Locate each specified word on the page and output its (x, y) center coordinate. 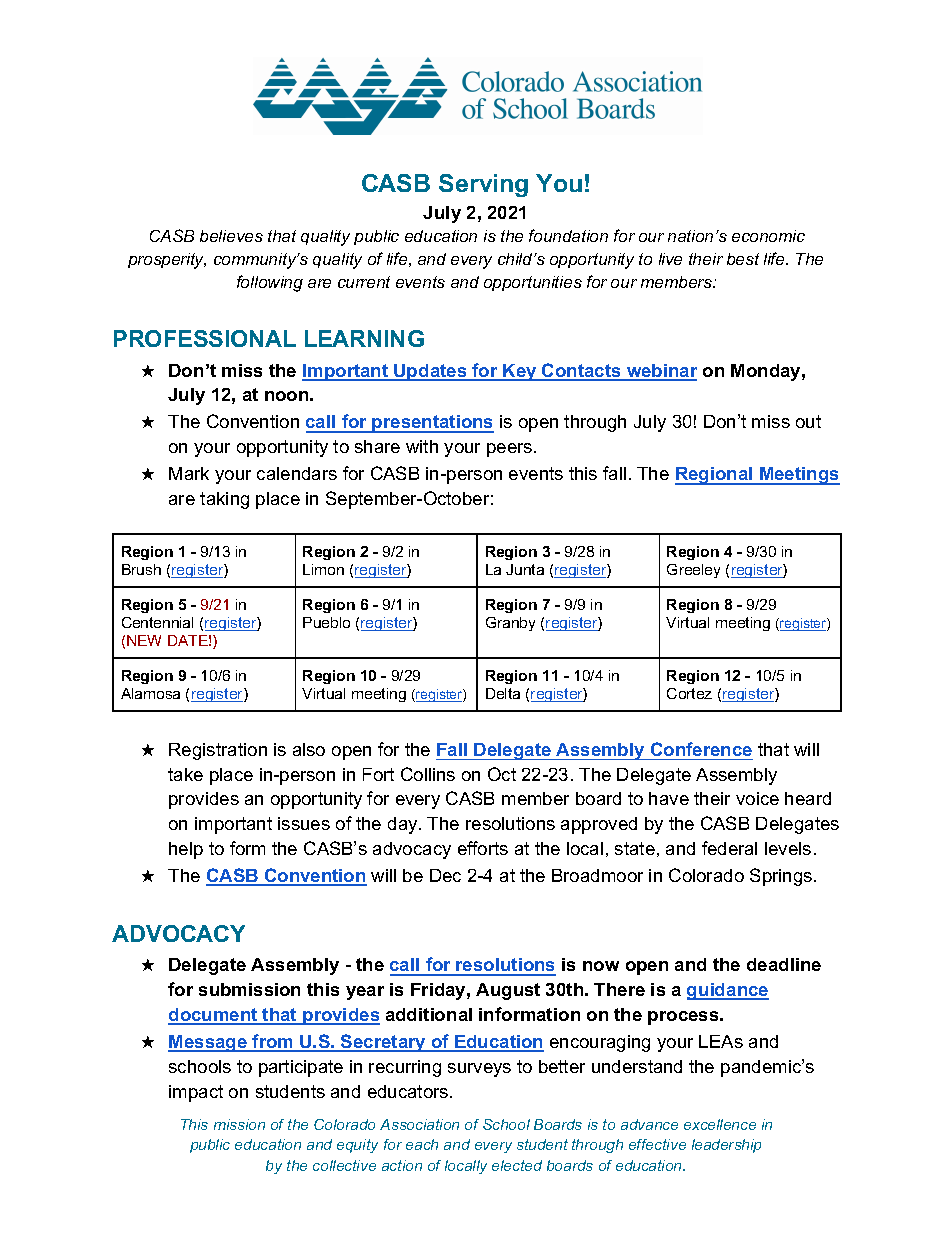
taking (224, 500)
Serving (483, 185)
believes (231, 236)
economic (768, 236)
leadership (726, 1146)
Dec (445, 875)
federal (729, 848)
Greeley (693, 571)
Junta (525, 569)
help (186, 850)
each (422, 1144)
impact (196, 1093)
